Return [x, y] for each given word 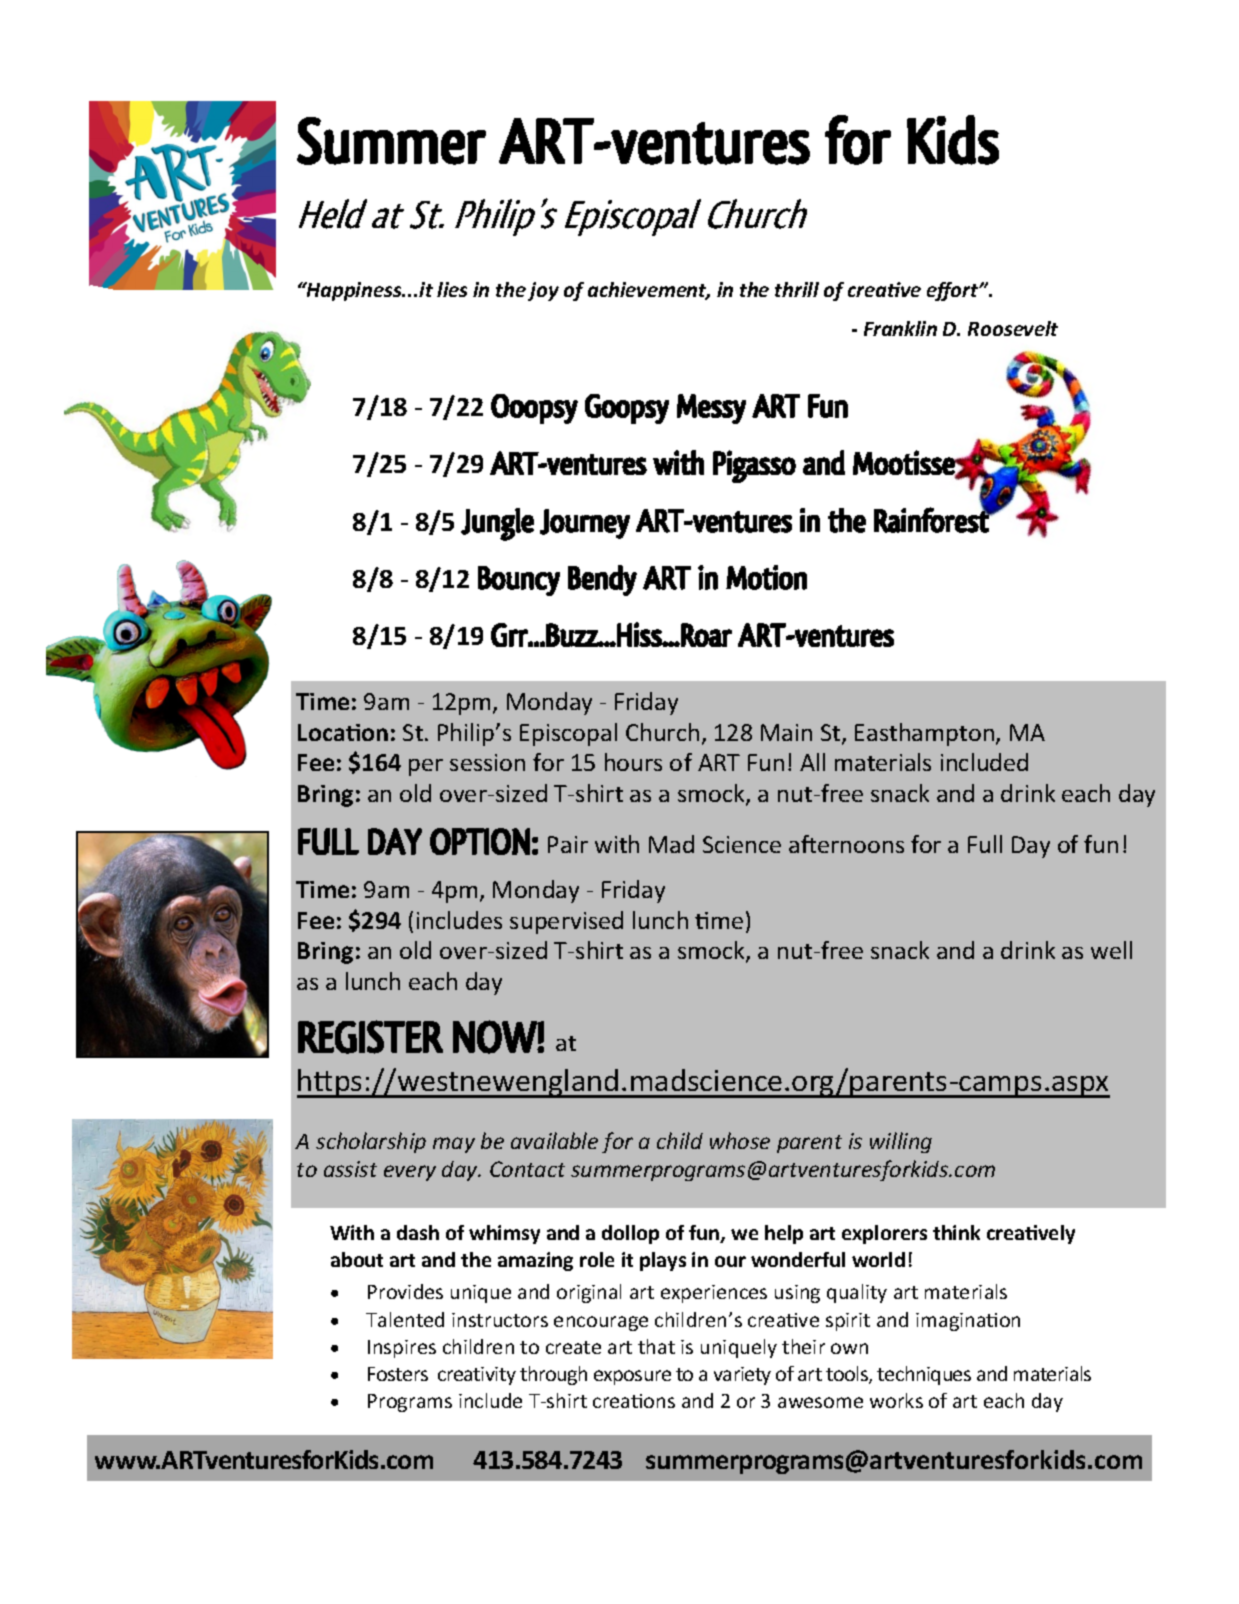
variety [742, 1376]
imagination [968, 1322]
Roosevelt [1013, 328]
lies [452, 289]
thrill [797, 289]
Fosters [398, 1374]
